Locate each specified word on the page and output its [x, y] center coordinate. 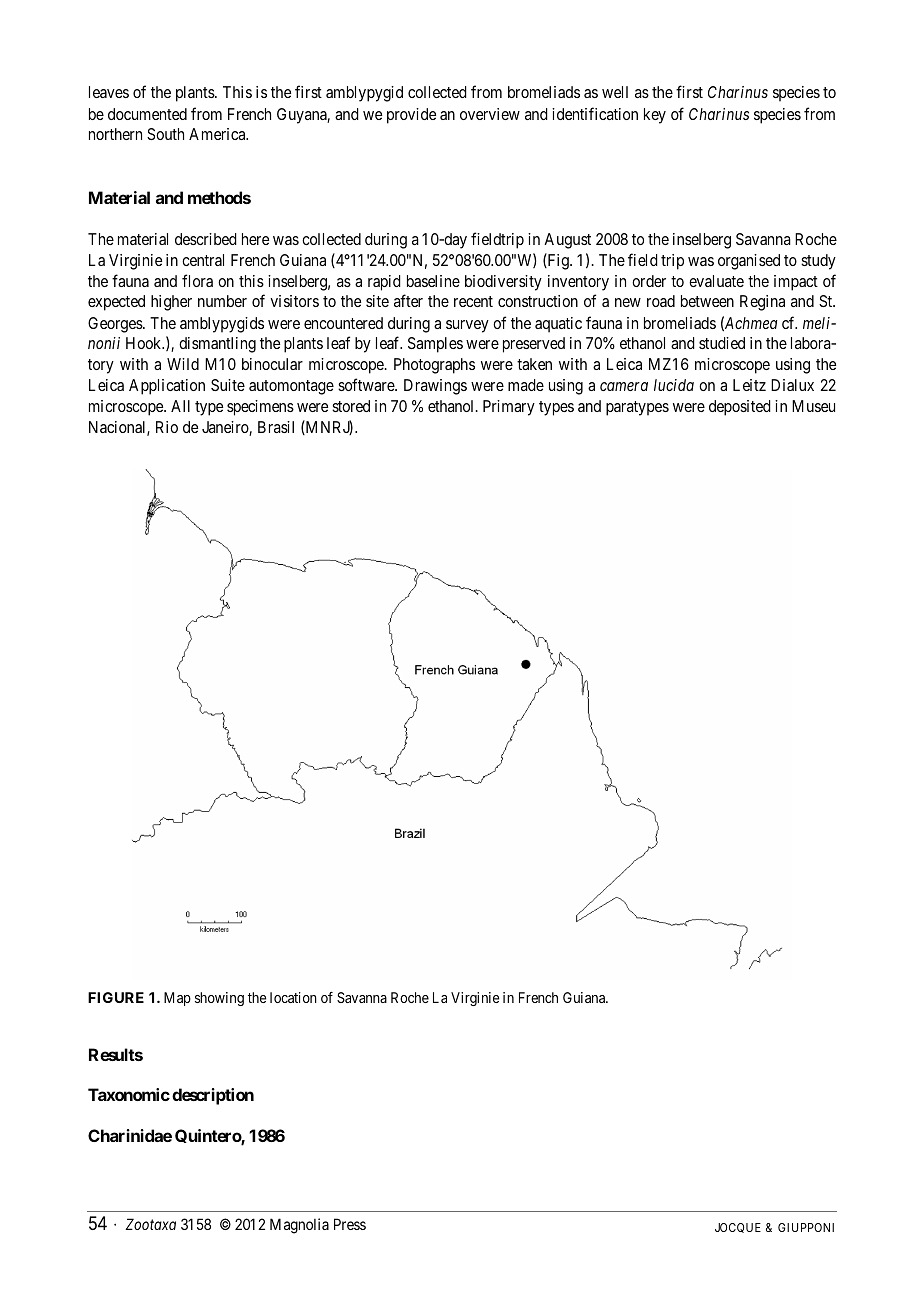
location [293, 997]
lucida [674, 385]
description [213, 1096]
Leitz [749, 385]
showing [219, 999]
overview [490, 114]
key [655, 116]
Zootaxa [151, 1224]
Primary [509, 408]
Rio [167, 427]
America [218, 134]
